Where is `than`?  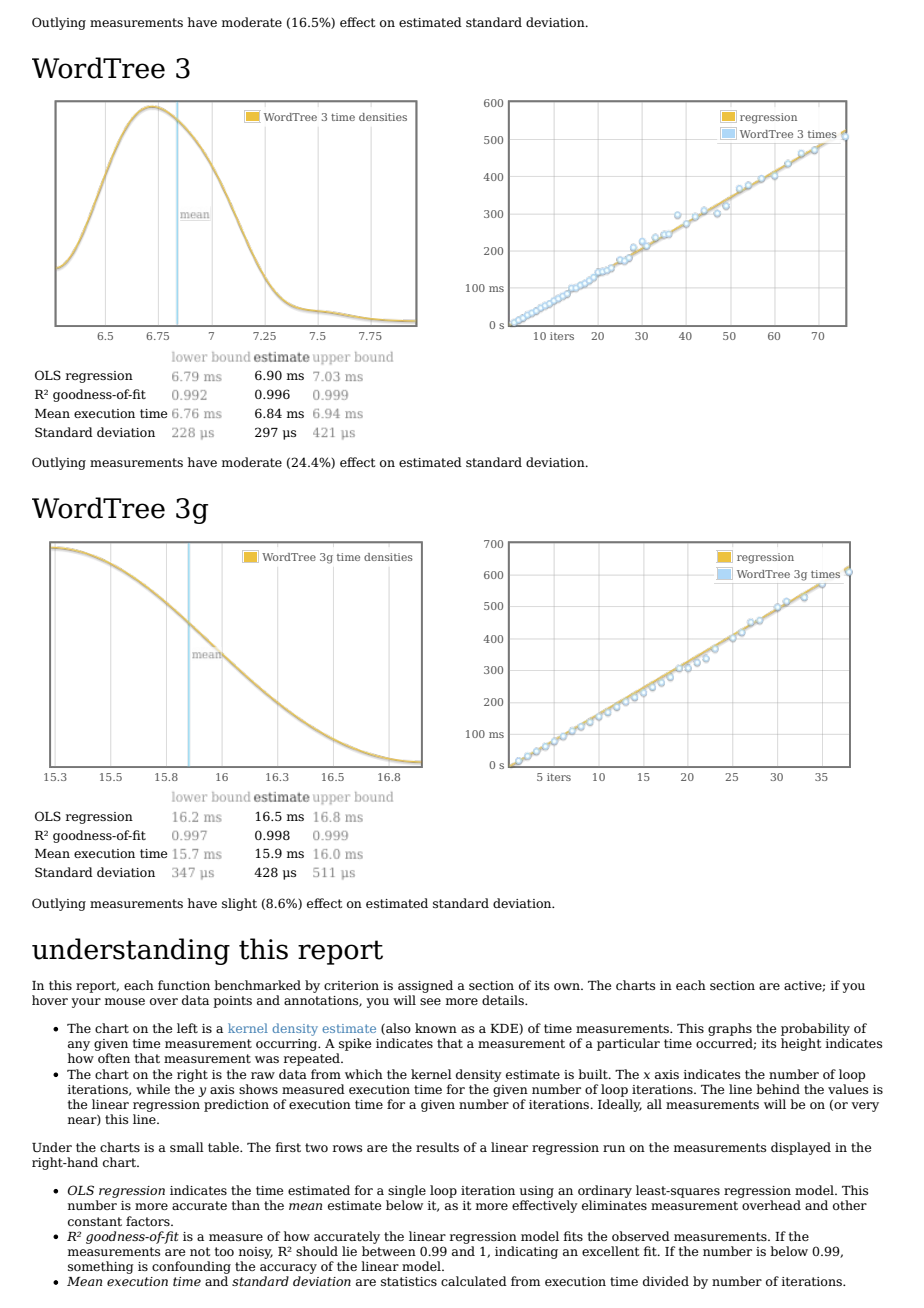
than is located at coordinates (246, 1205).
